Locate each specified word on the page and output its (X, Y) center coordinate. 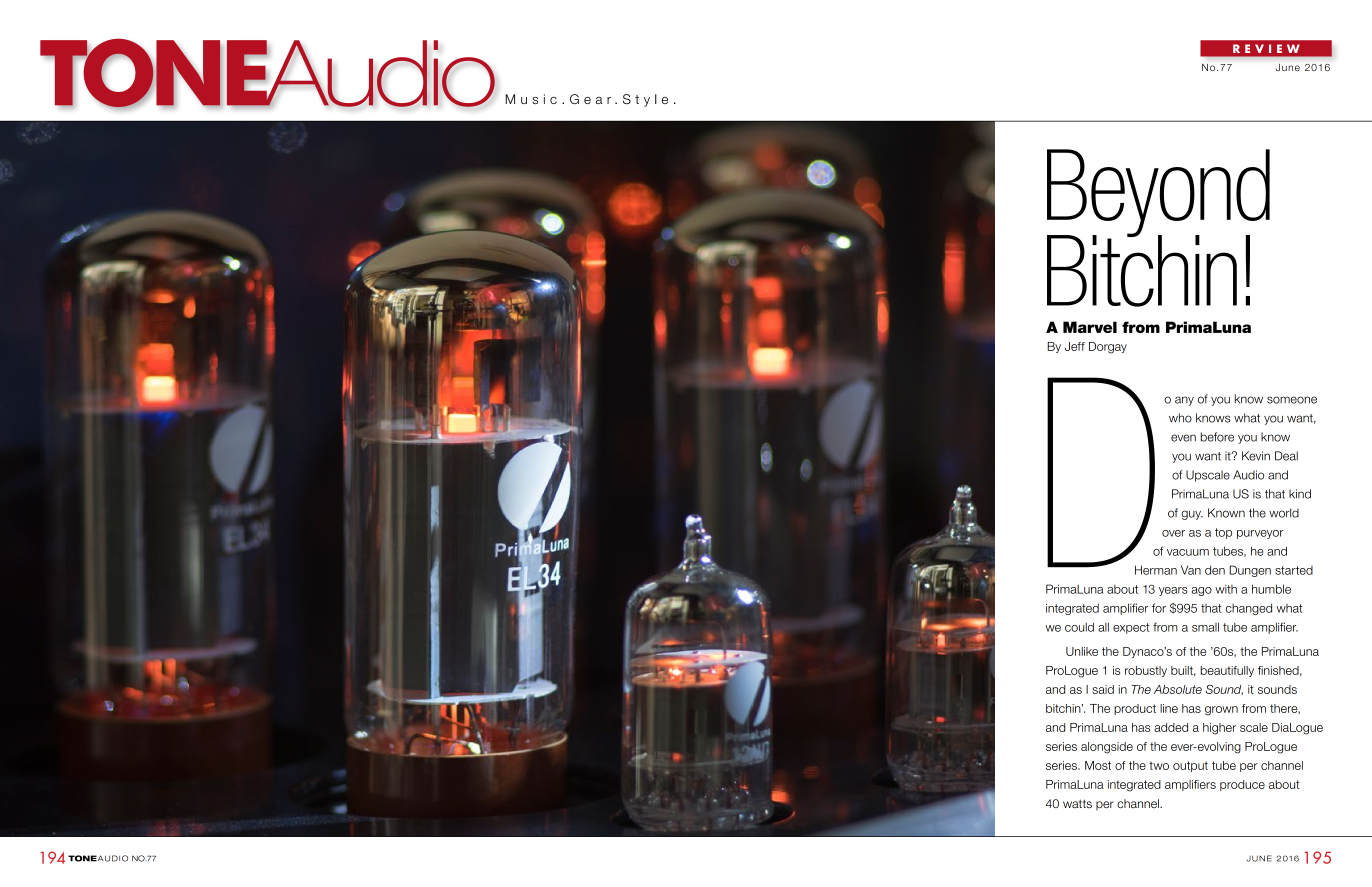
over (1173, 533)
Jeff (1075, 346)
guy (1192, 515)
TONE (82, 858)
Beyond (1158, 194)
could (1079, 627)
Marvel (1090, 327)
